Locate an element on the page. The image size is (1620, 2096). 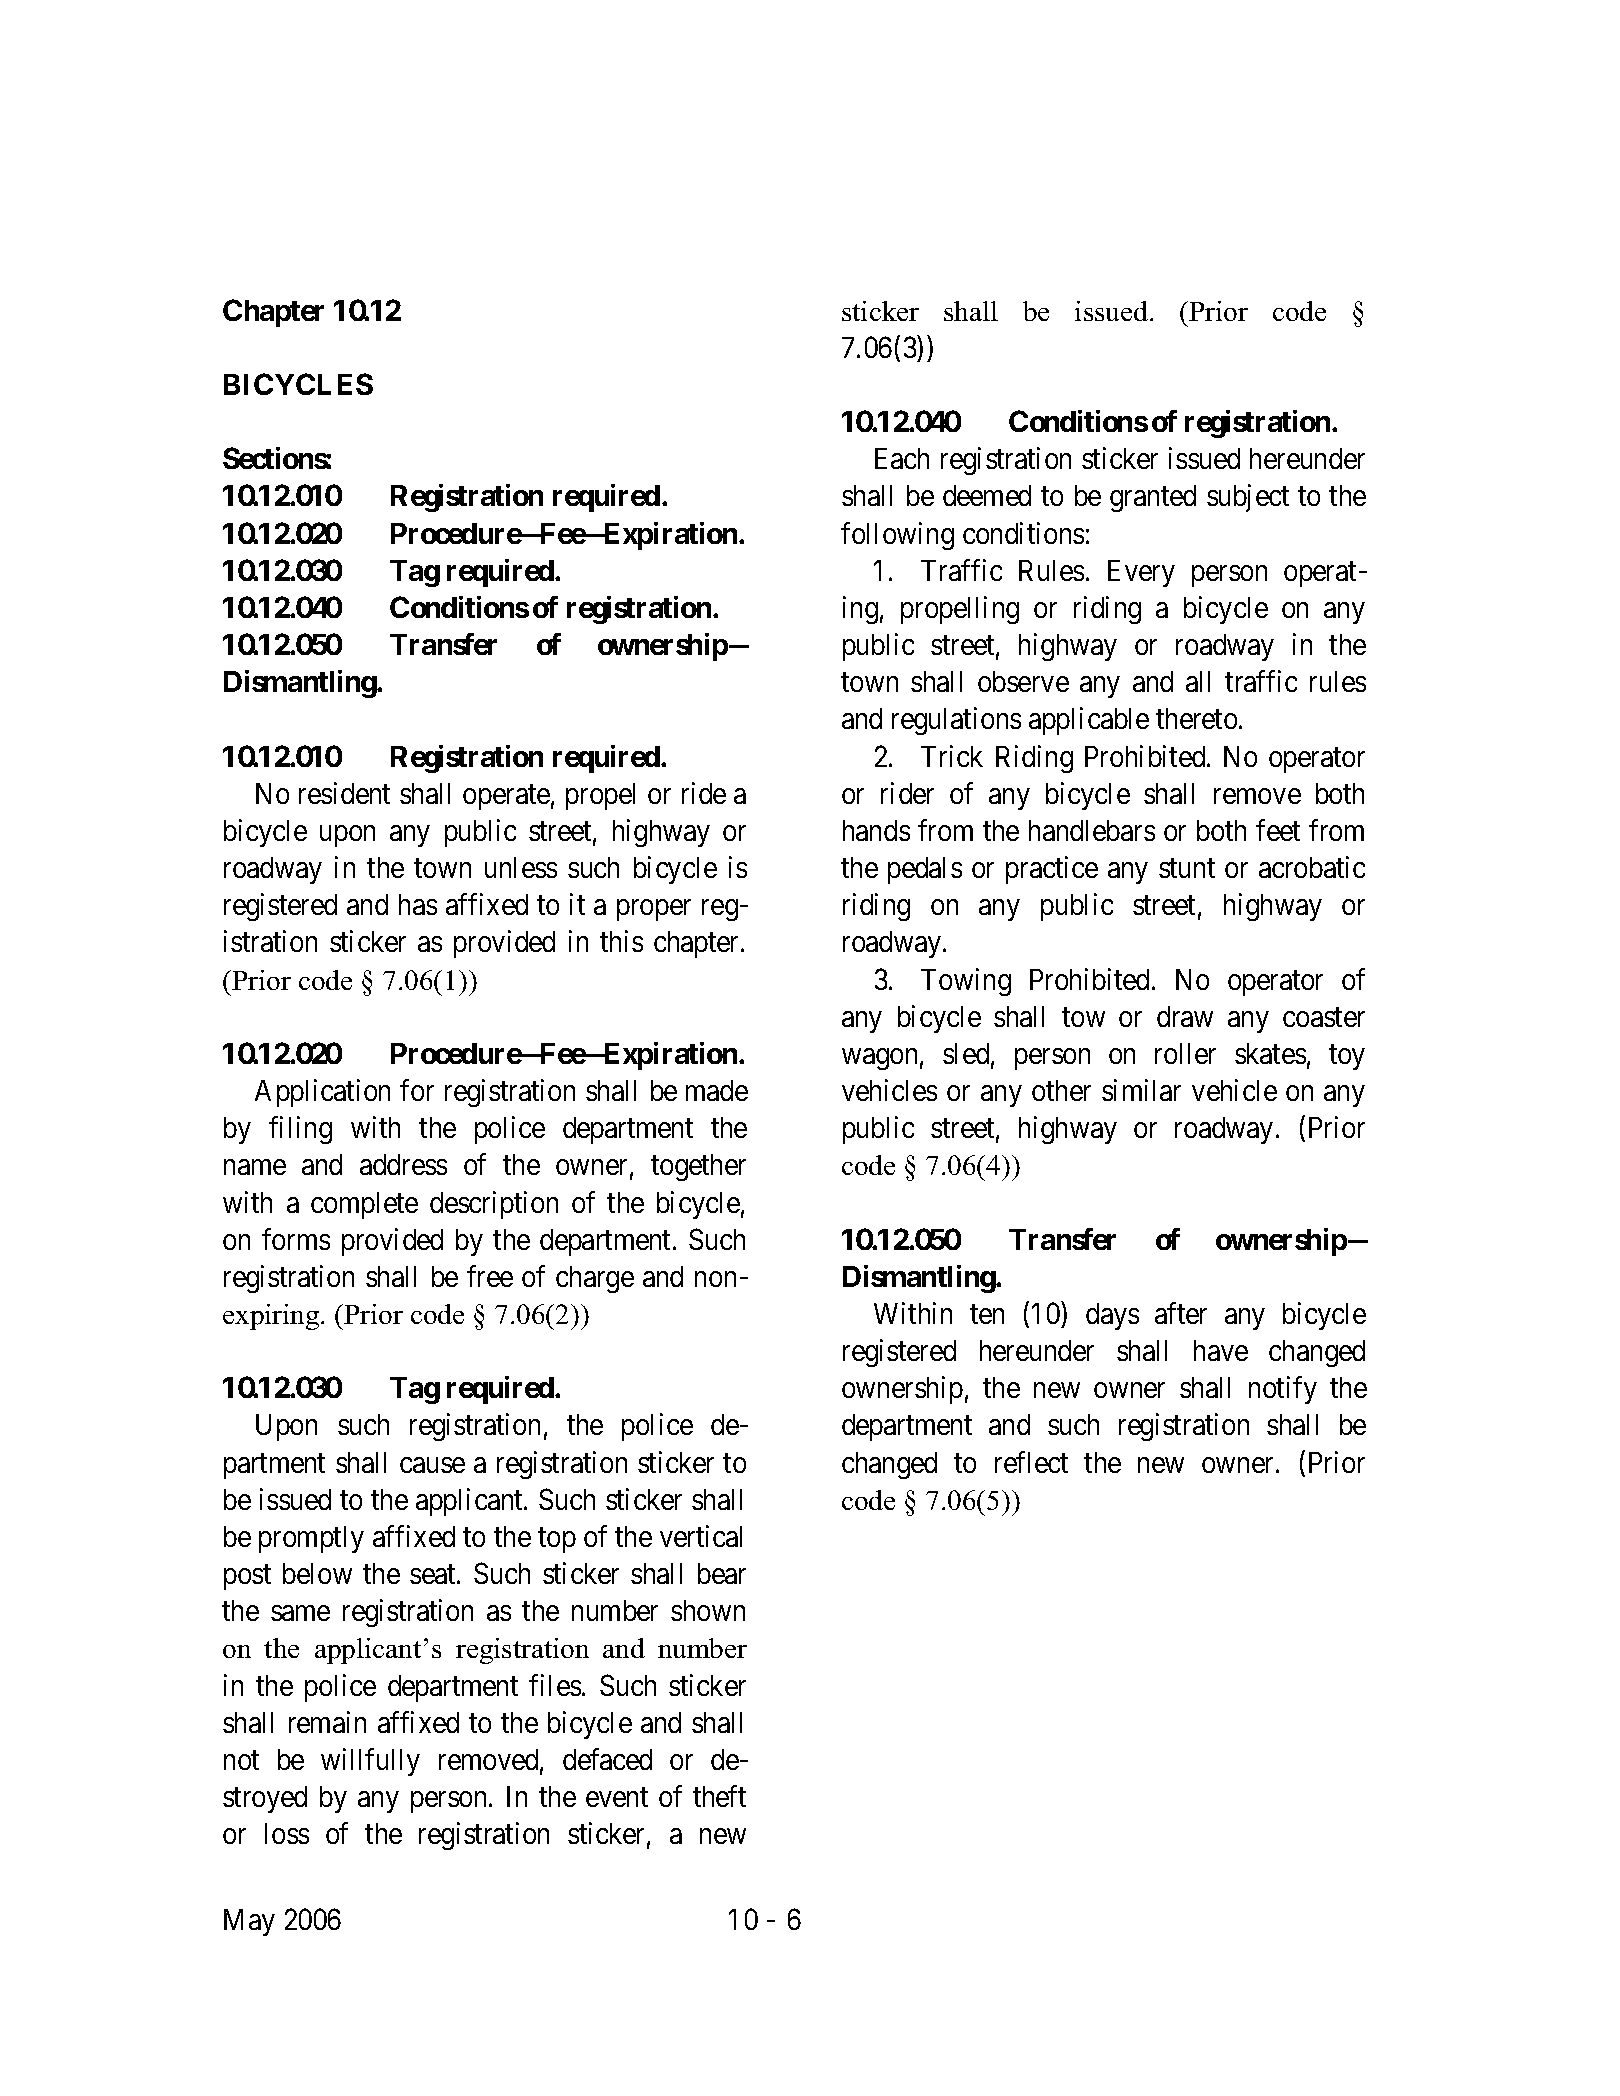
reflect is located at coordinates (1031, 1462).
